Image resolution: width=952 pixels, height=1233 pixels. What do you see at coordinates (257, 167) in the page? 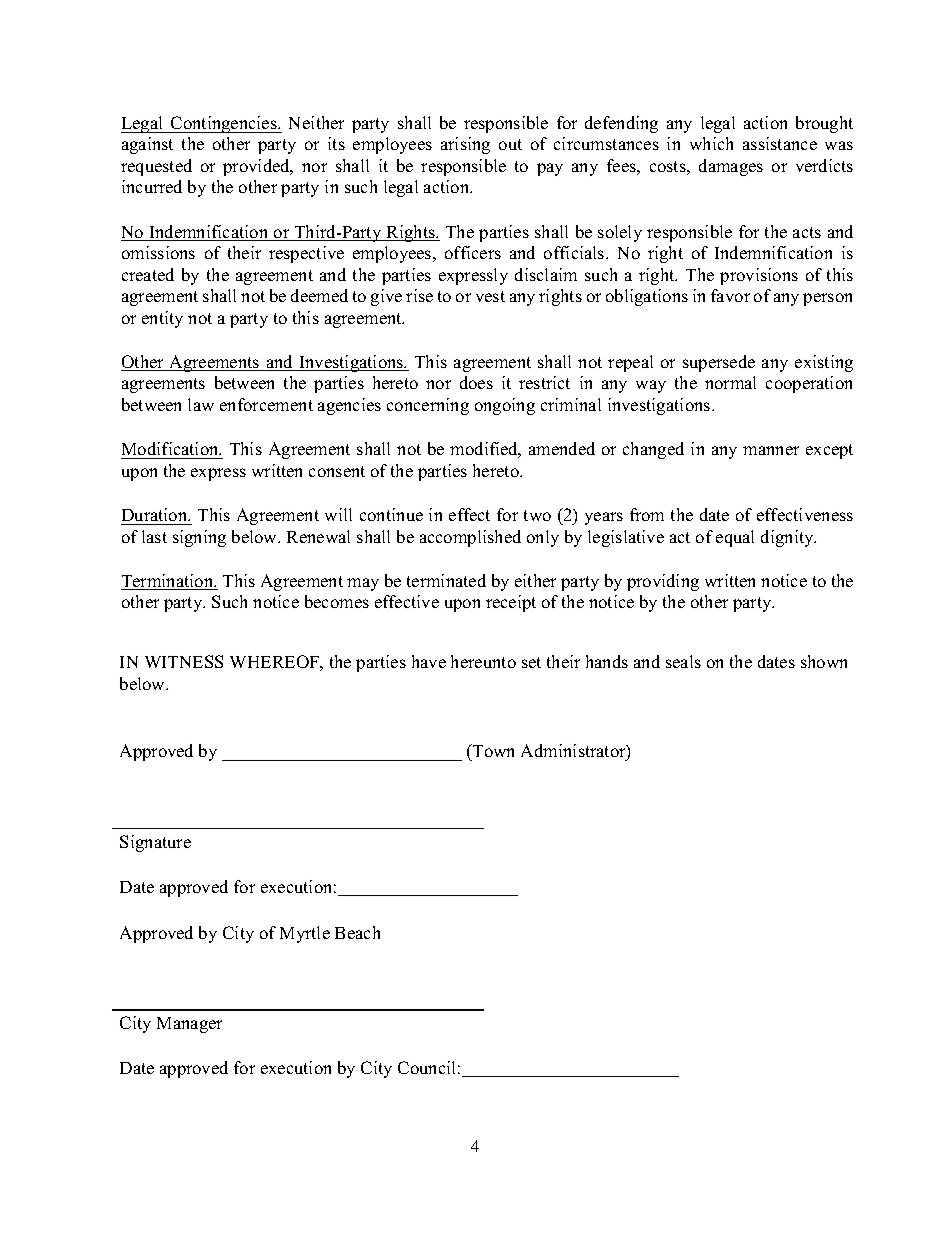
I see `provided` at bounding box center [257, 167].
